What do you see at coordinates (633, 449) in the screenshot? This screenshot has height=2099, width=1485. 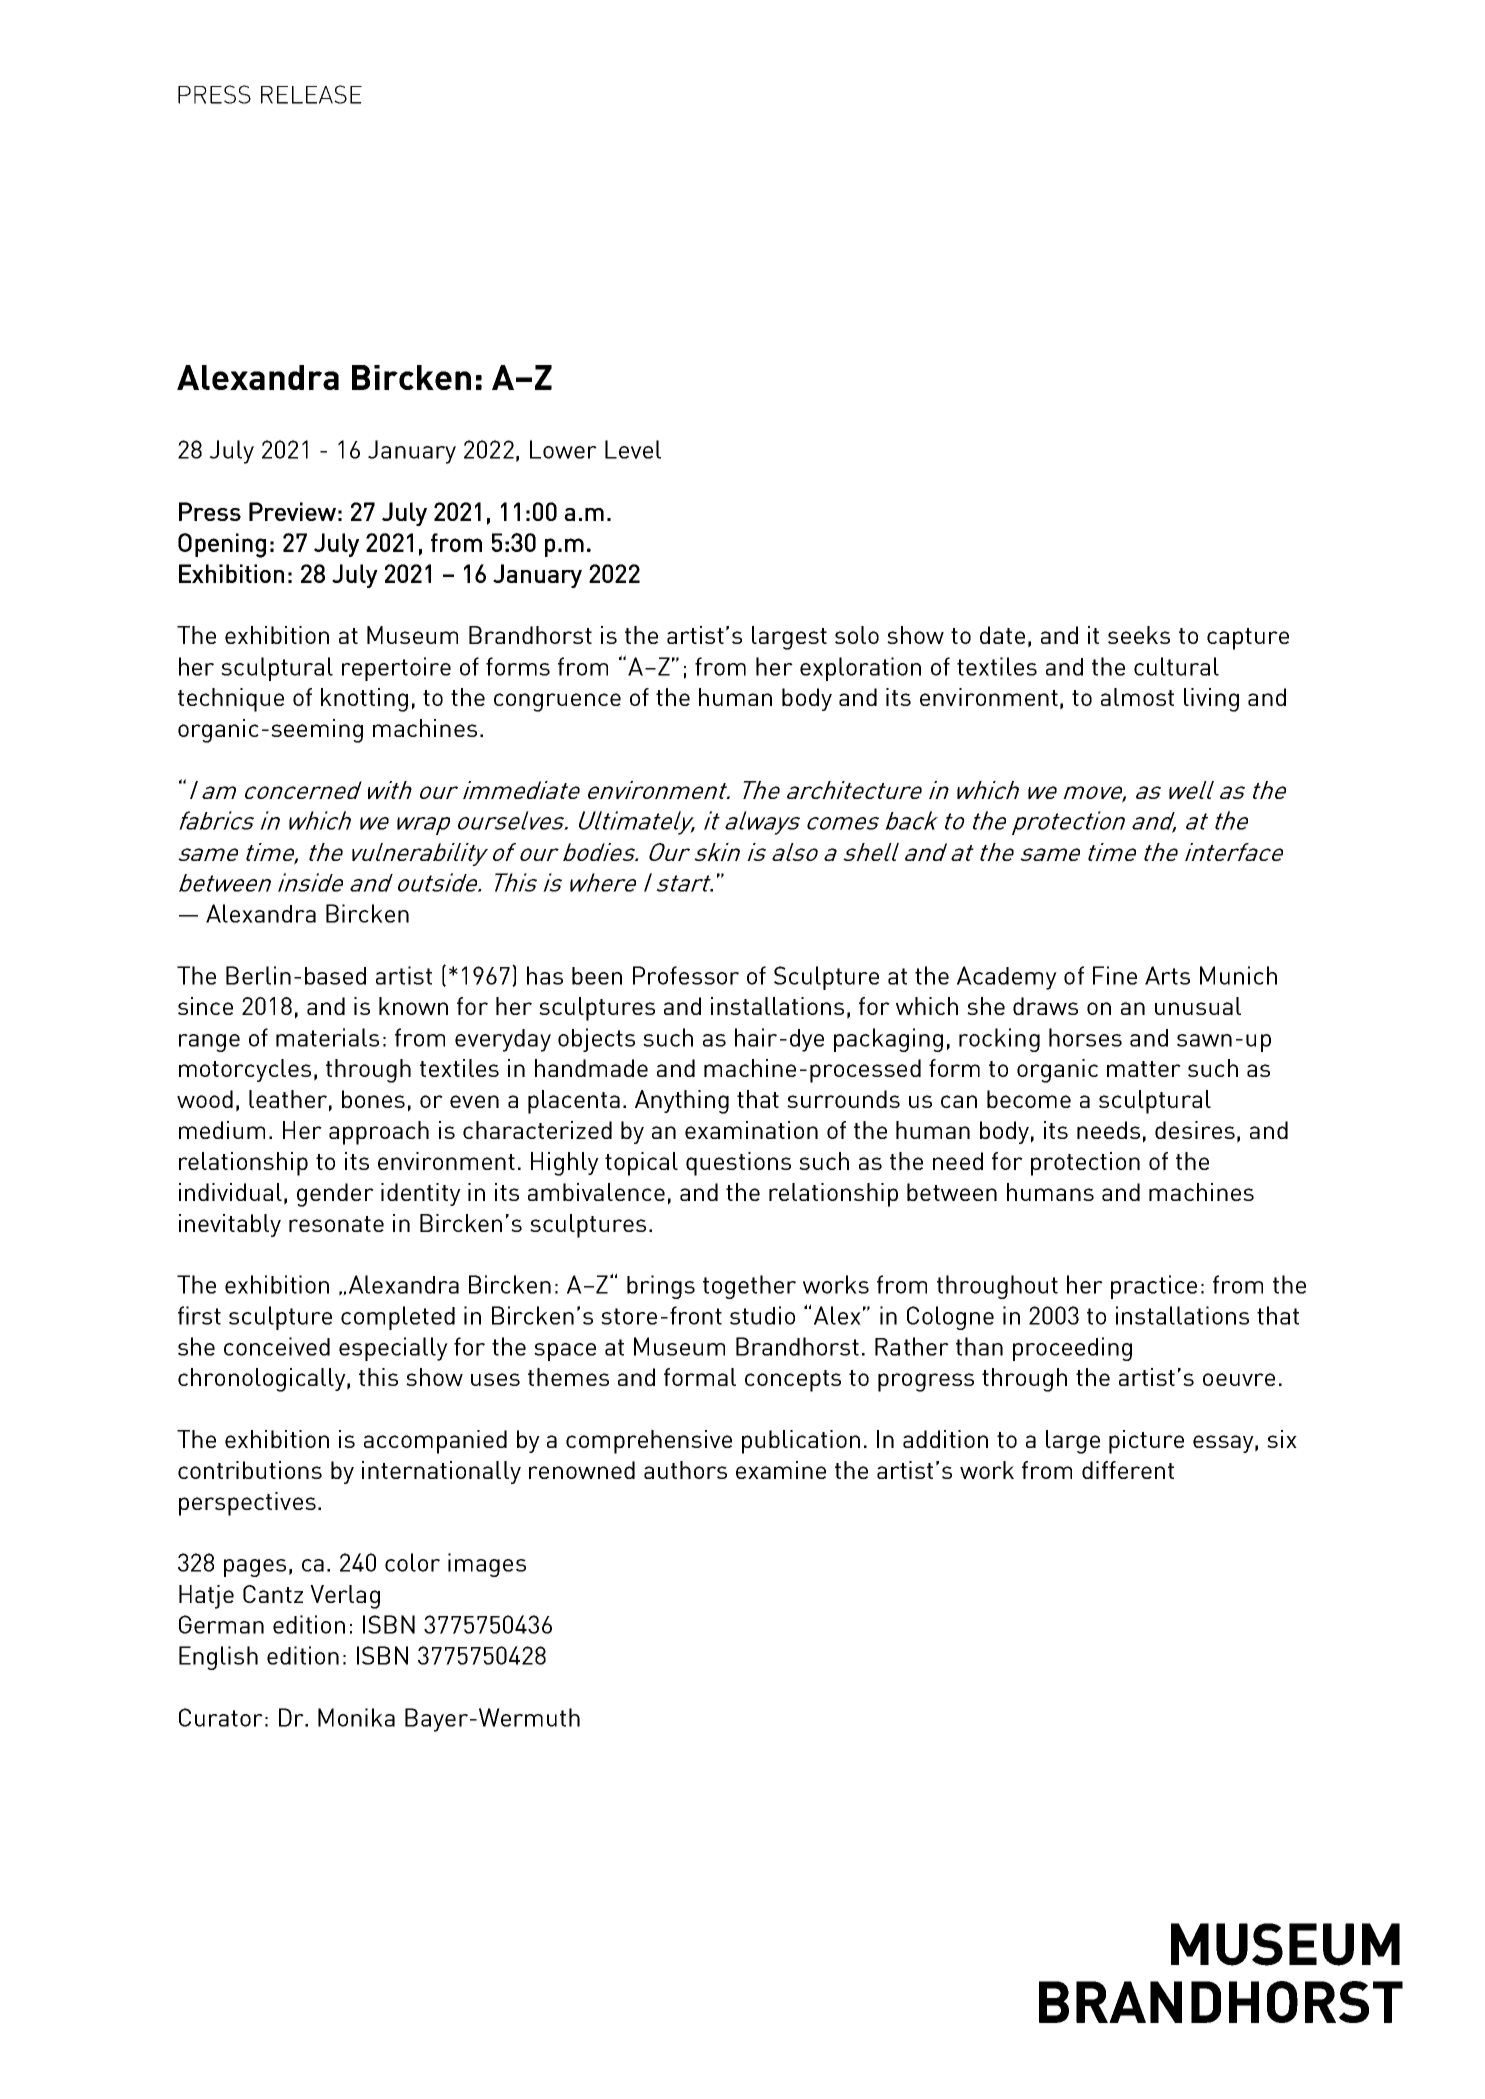 I see `Level` at bounding box center [633, 449].
